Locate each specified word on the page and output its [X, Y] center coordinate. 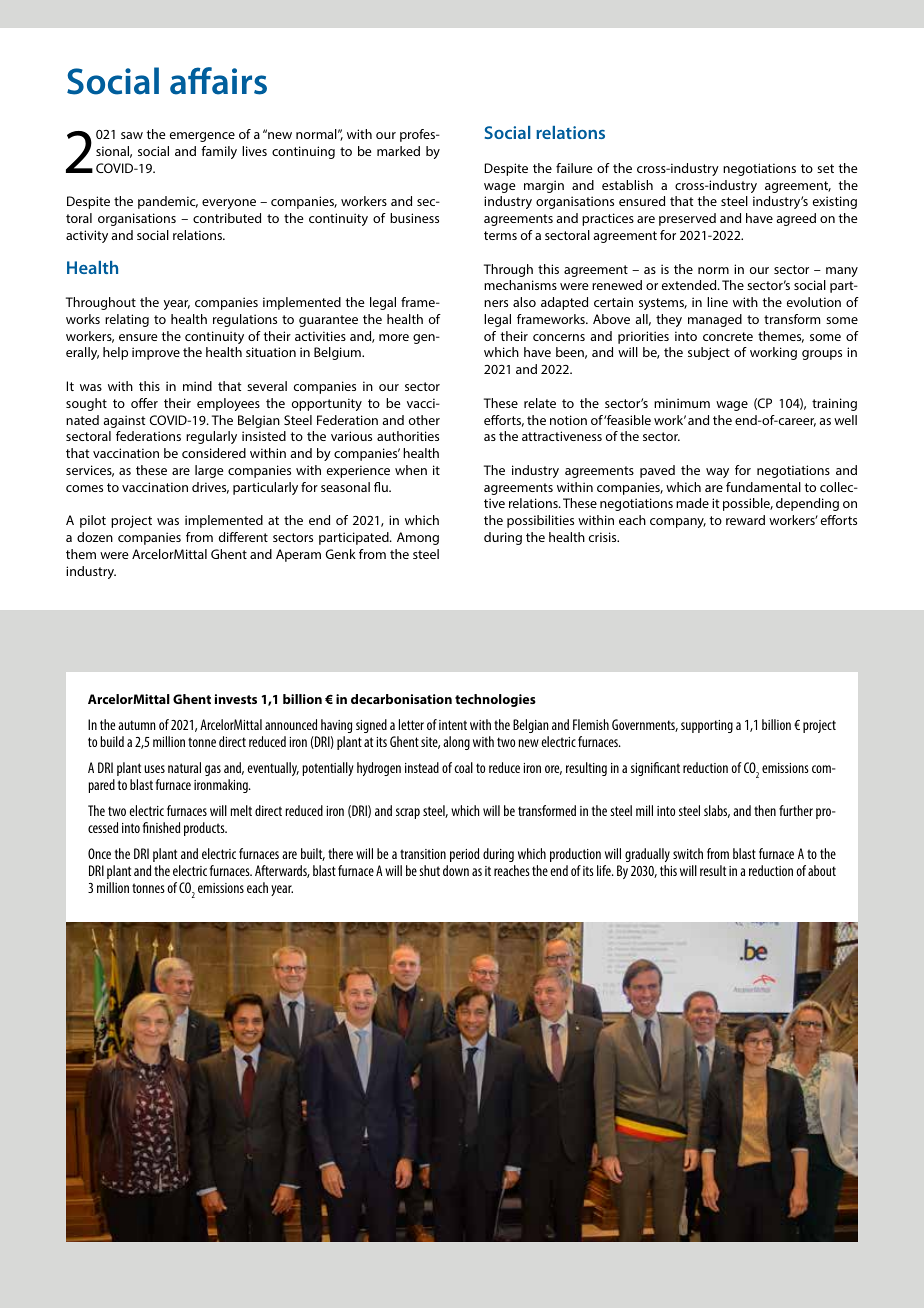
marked [398, 151]
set [825, 168]
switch [688, 853]
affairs [218, 81]
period [464, 855]
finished [161, 827]
